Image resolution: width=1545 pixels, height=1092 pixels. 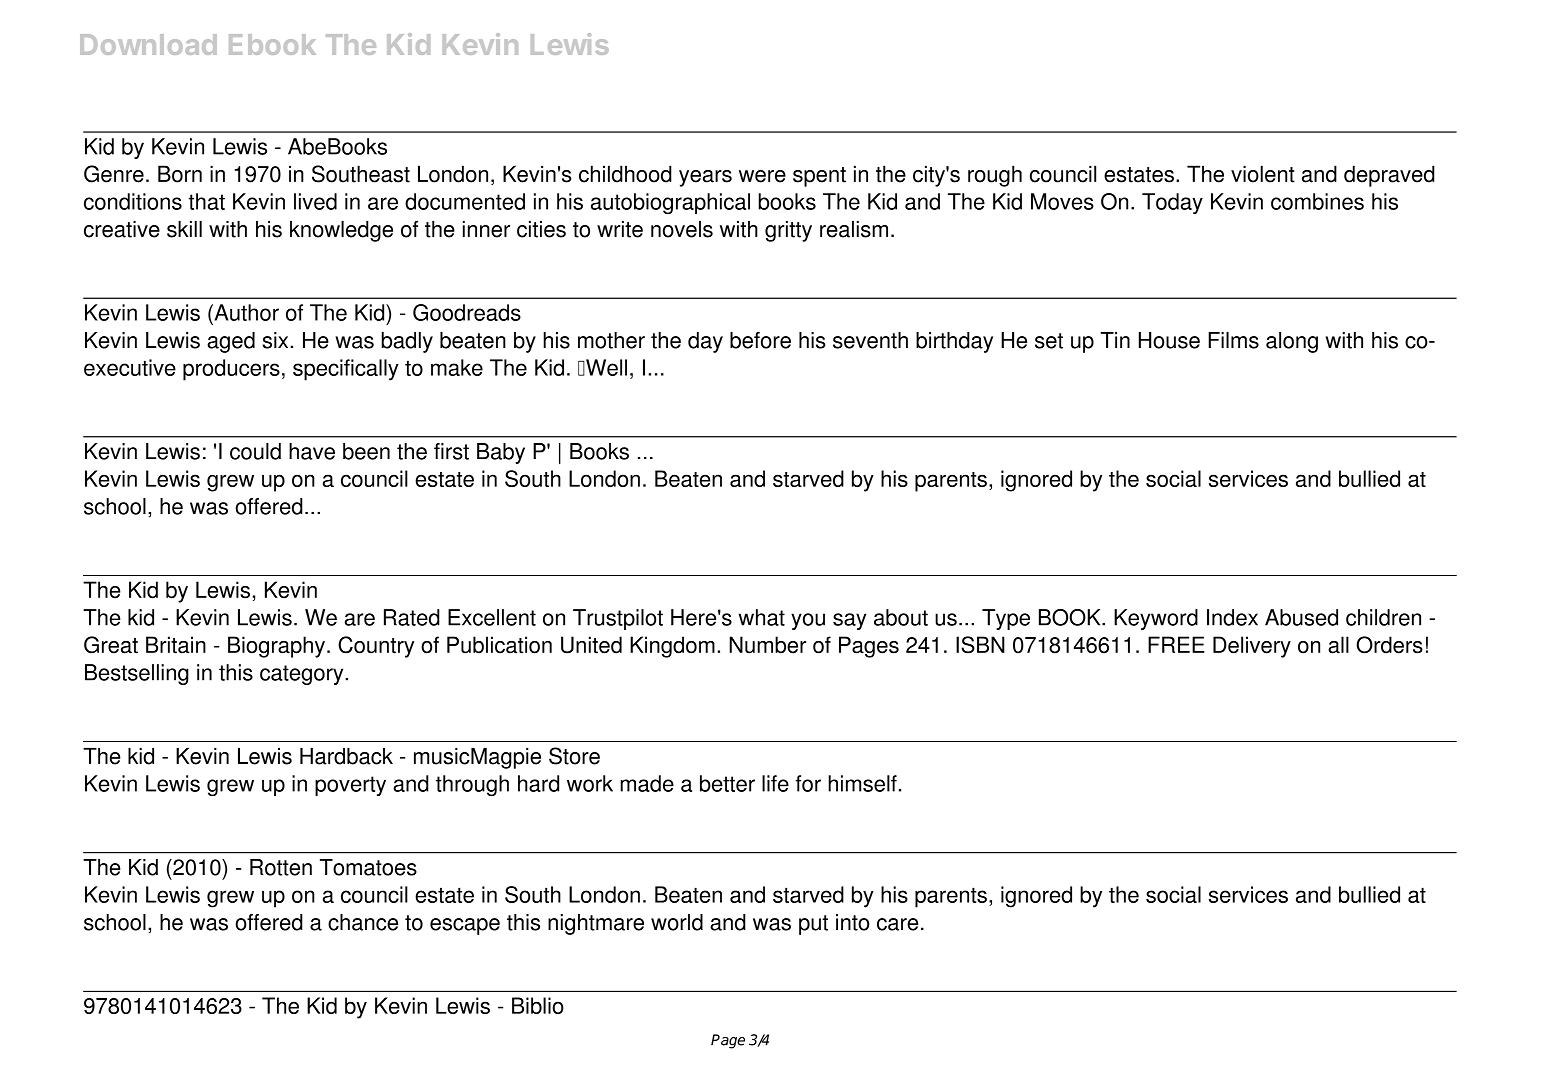 I want to click on Today, so click(x=1172, y=203).
